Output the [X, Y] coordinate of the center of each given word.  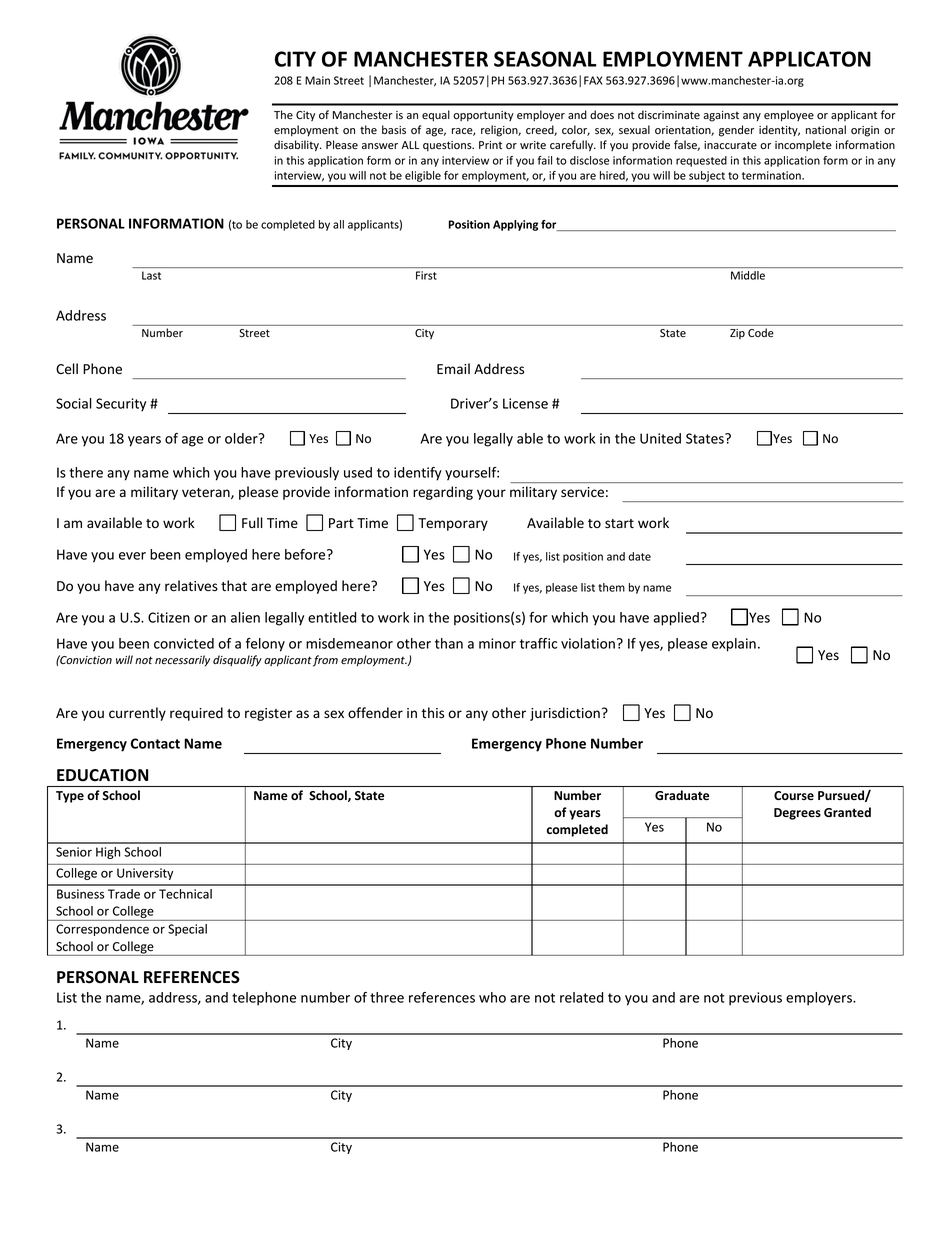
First [426, 275]
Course [794, 795]
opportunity [483, 116]
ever [132, 556]
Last [151, 275]
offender [375, 713]
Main [317, 80]
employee [789, 116]
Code [761, 332]
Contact [155, 743]
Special [187, 930]
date [639, 556]
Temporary [453, 524]
